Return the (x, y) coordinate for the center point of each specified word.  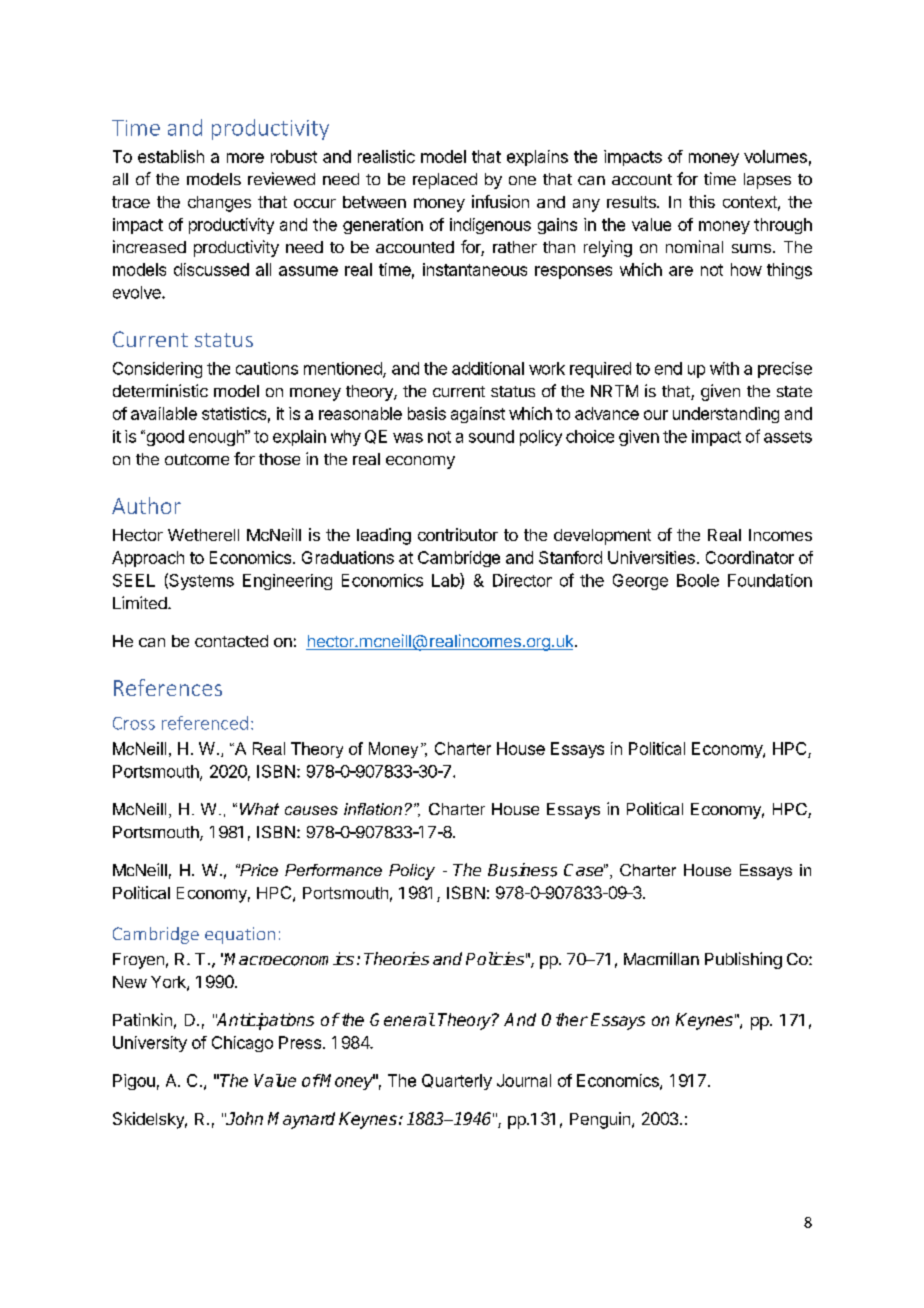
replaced (445, 181)
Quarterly (457, 1082)
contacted (231, 641)
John (244, 1118)
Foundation (770, 580)
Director (522, 580)
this (702, 201)
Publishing (743, 960)
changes (219, 204)
